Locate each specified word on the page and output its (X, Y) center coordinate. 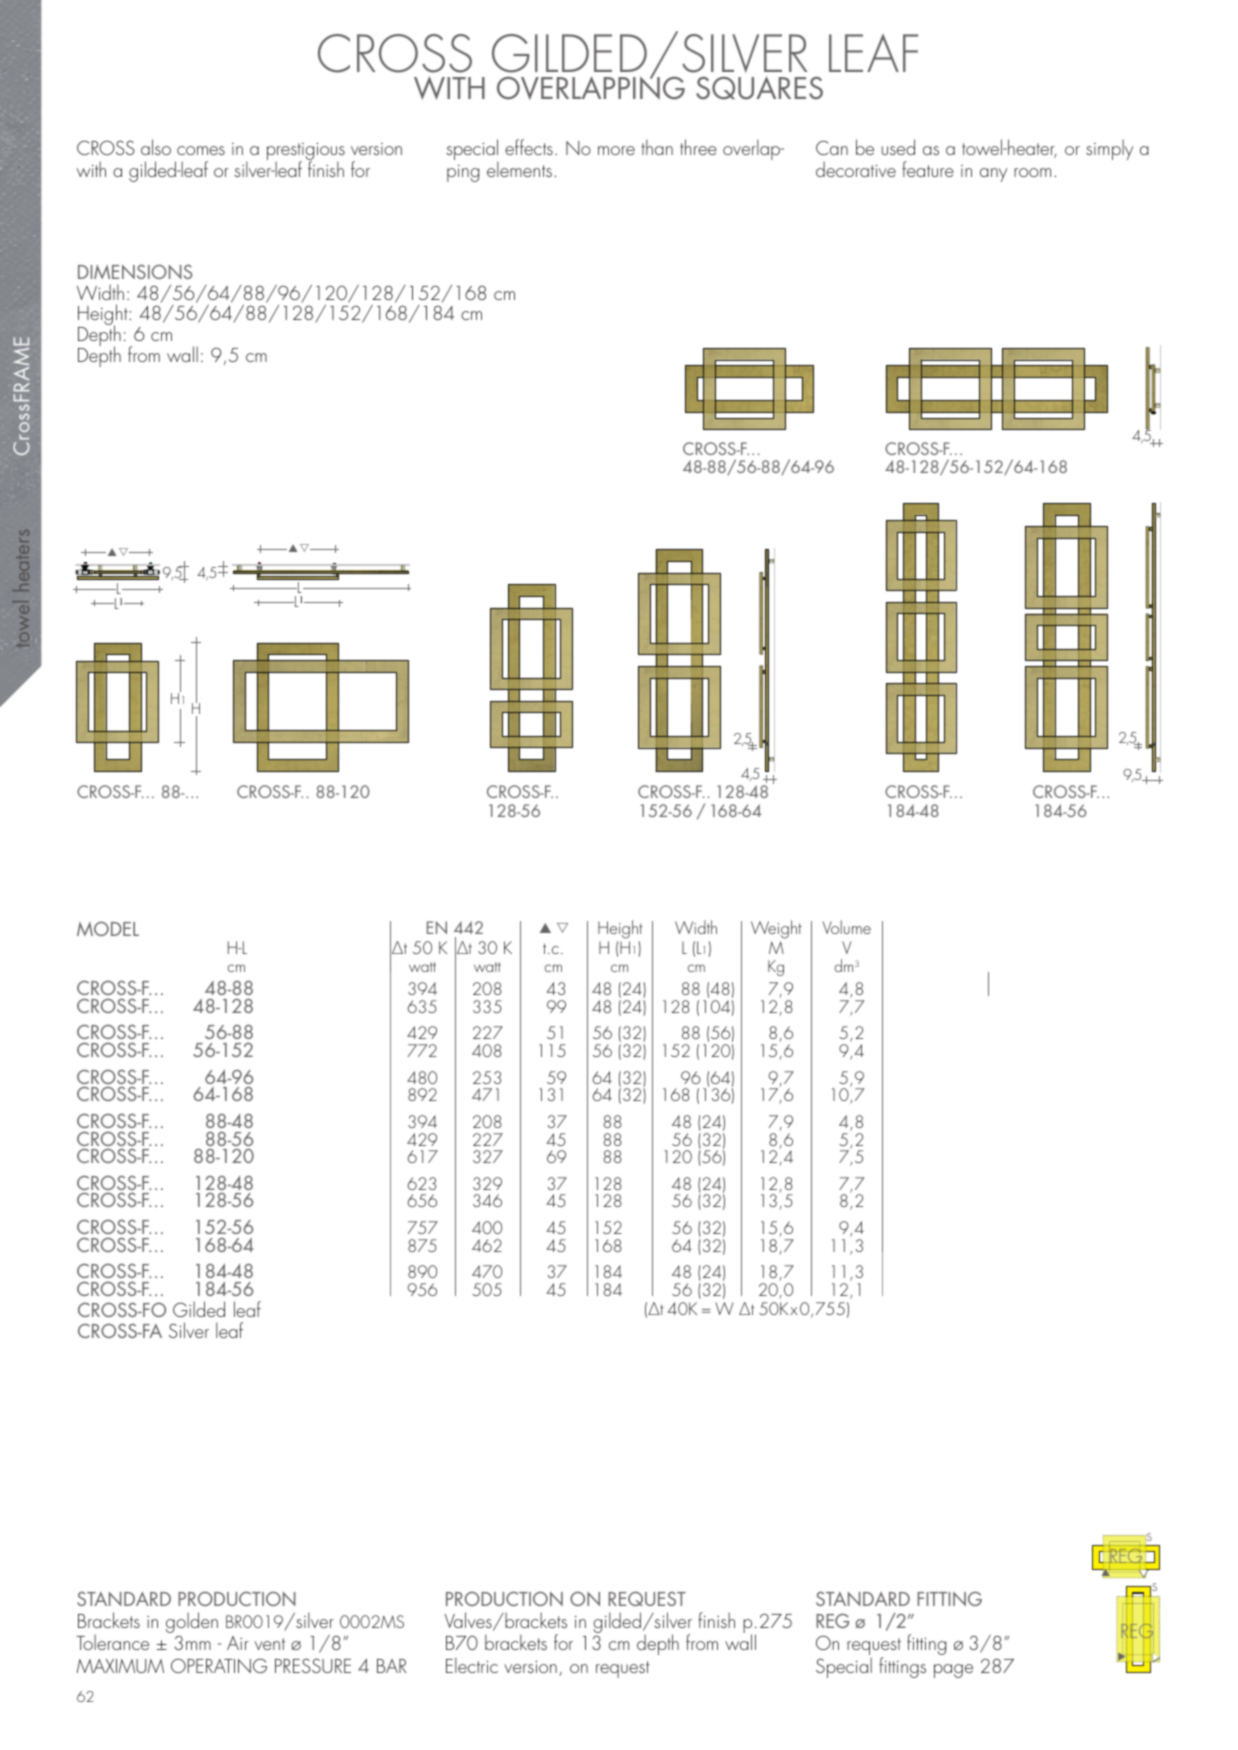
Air (238, 1643)
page (953, 1671)
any (993, 175)
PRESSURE (313, 1665)
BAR (391, 1666)
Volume (847, 927)
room (1032, 172)
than (657, 147)
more (616, 150)
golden (192, 1624)
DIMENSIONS (135, 271)
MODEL (108, 928)
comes (201, 150)
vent (270, 1644)
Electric (472, 1665)
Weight (776, 931)
